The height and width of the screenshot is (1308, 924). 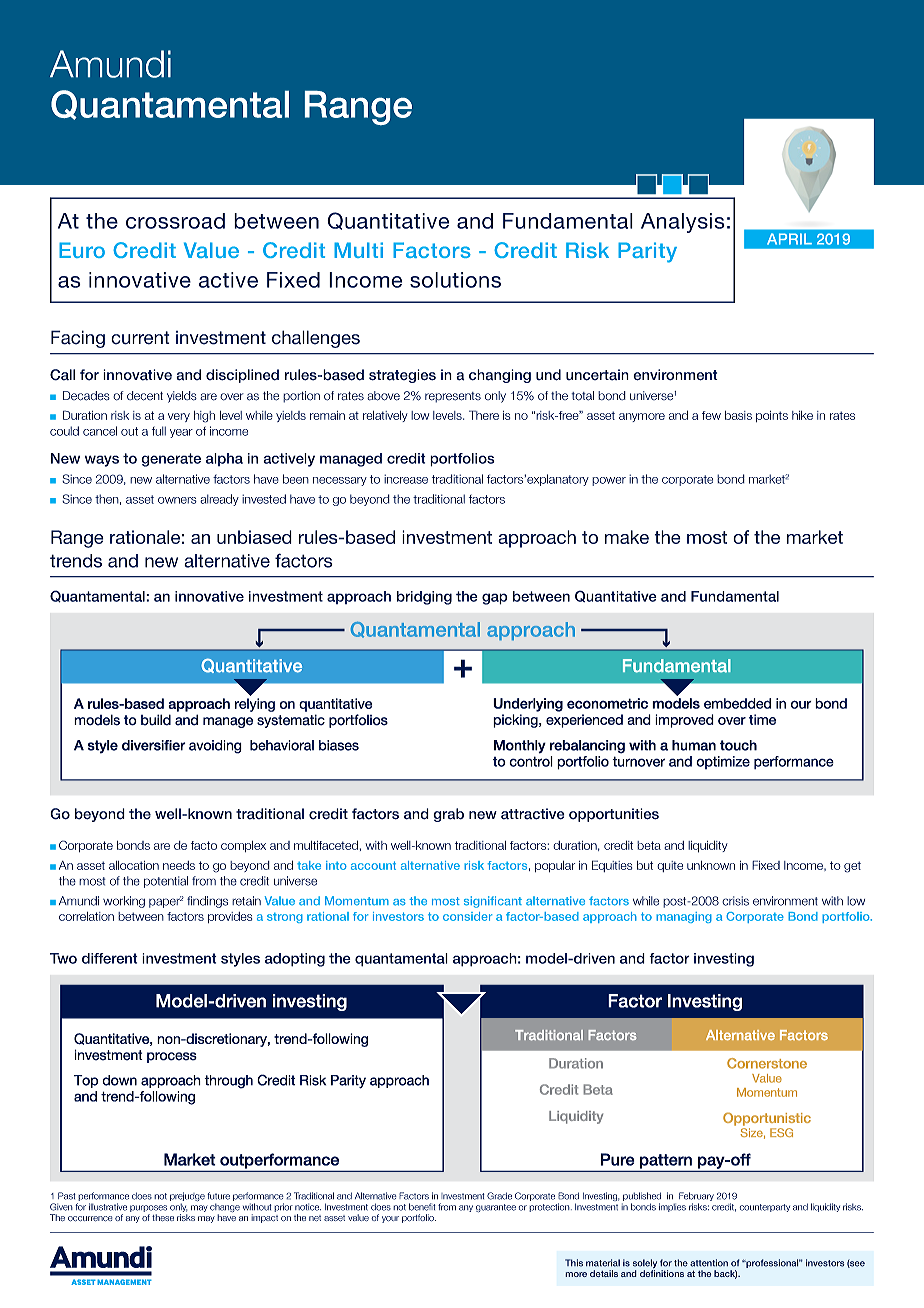 What do you see at coordinates (614, 815) in the screenshot?
I see `opportunities` at bounding box center [614, 815].
